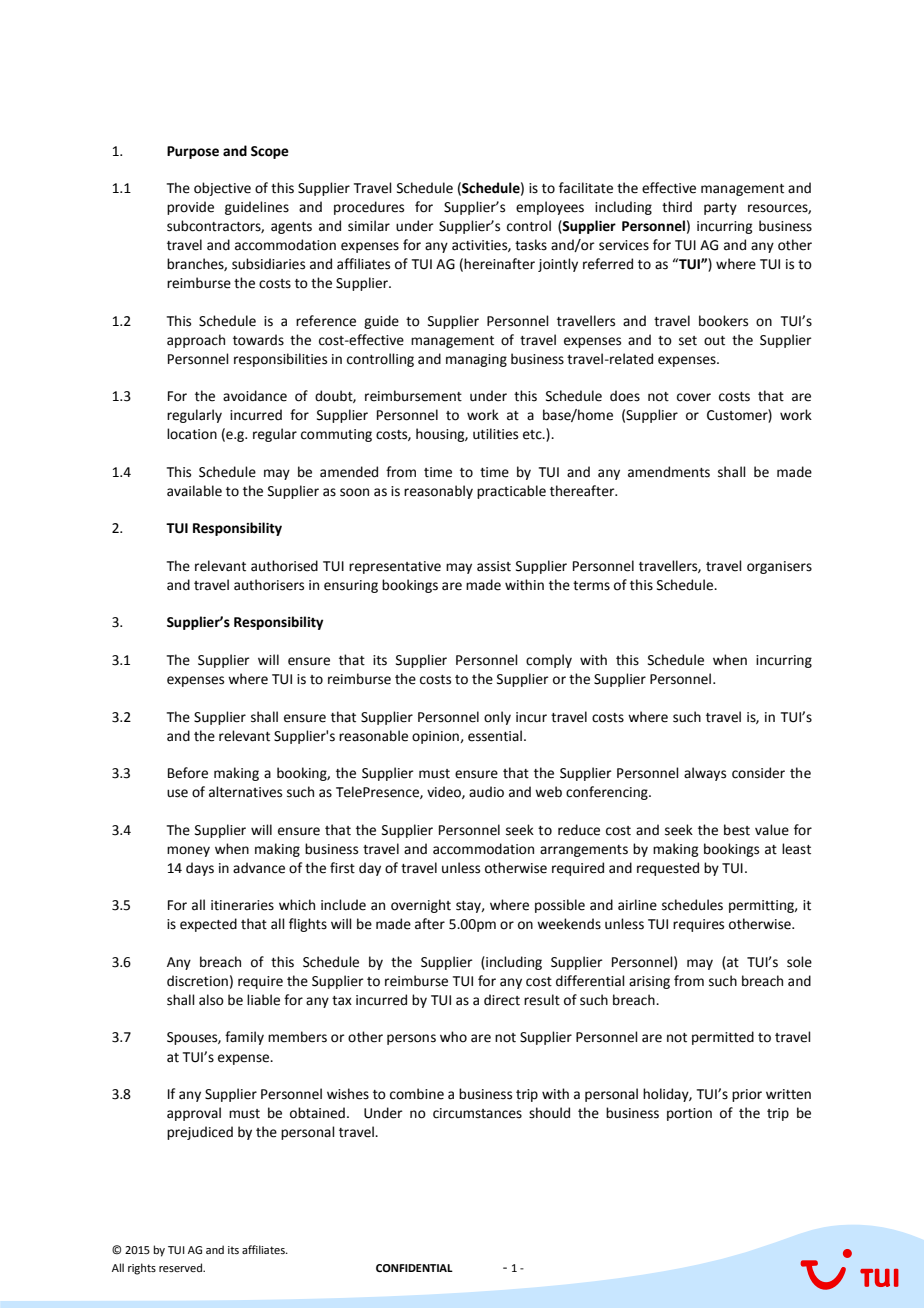 The image size is (924, 1308). What do you see at coordinates (720, 209) in the page?
I see `party` at bounding box center [720, 209].
